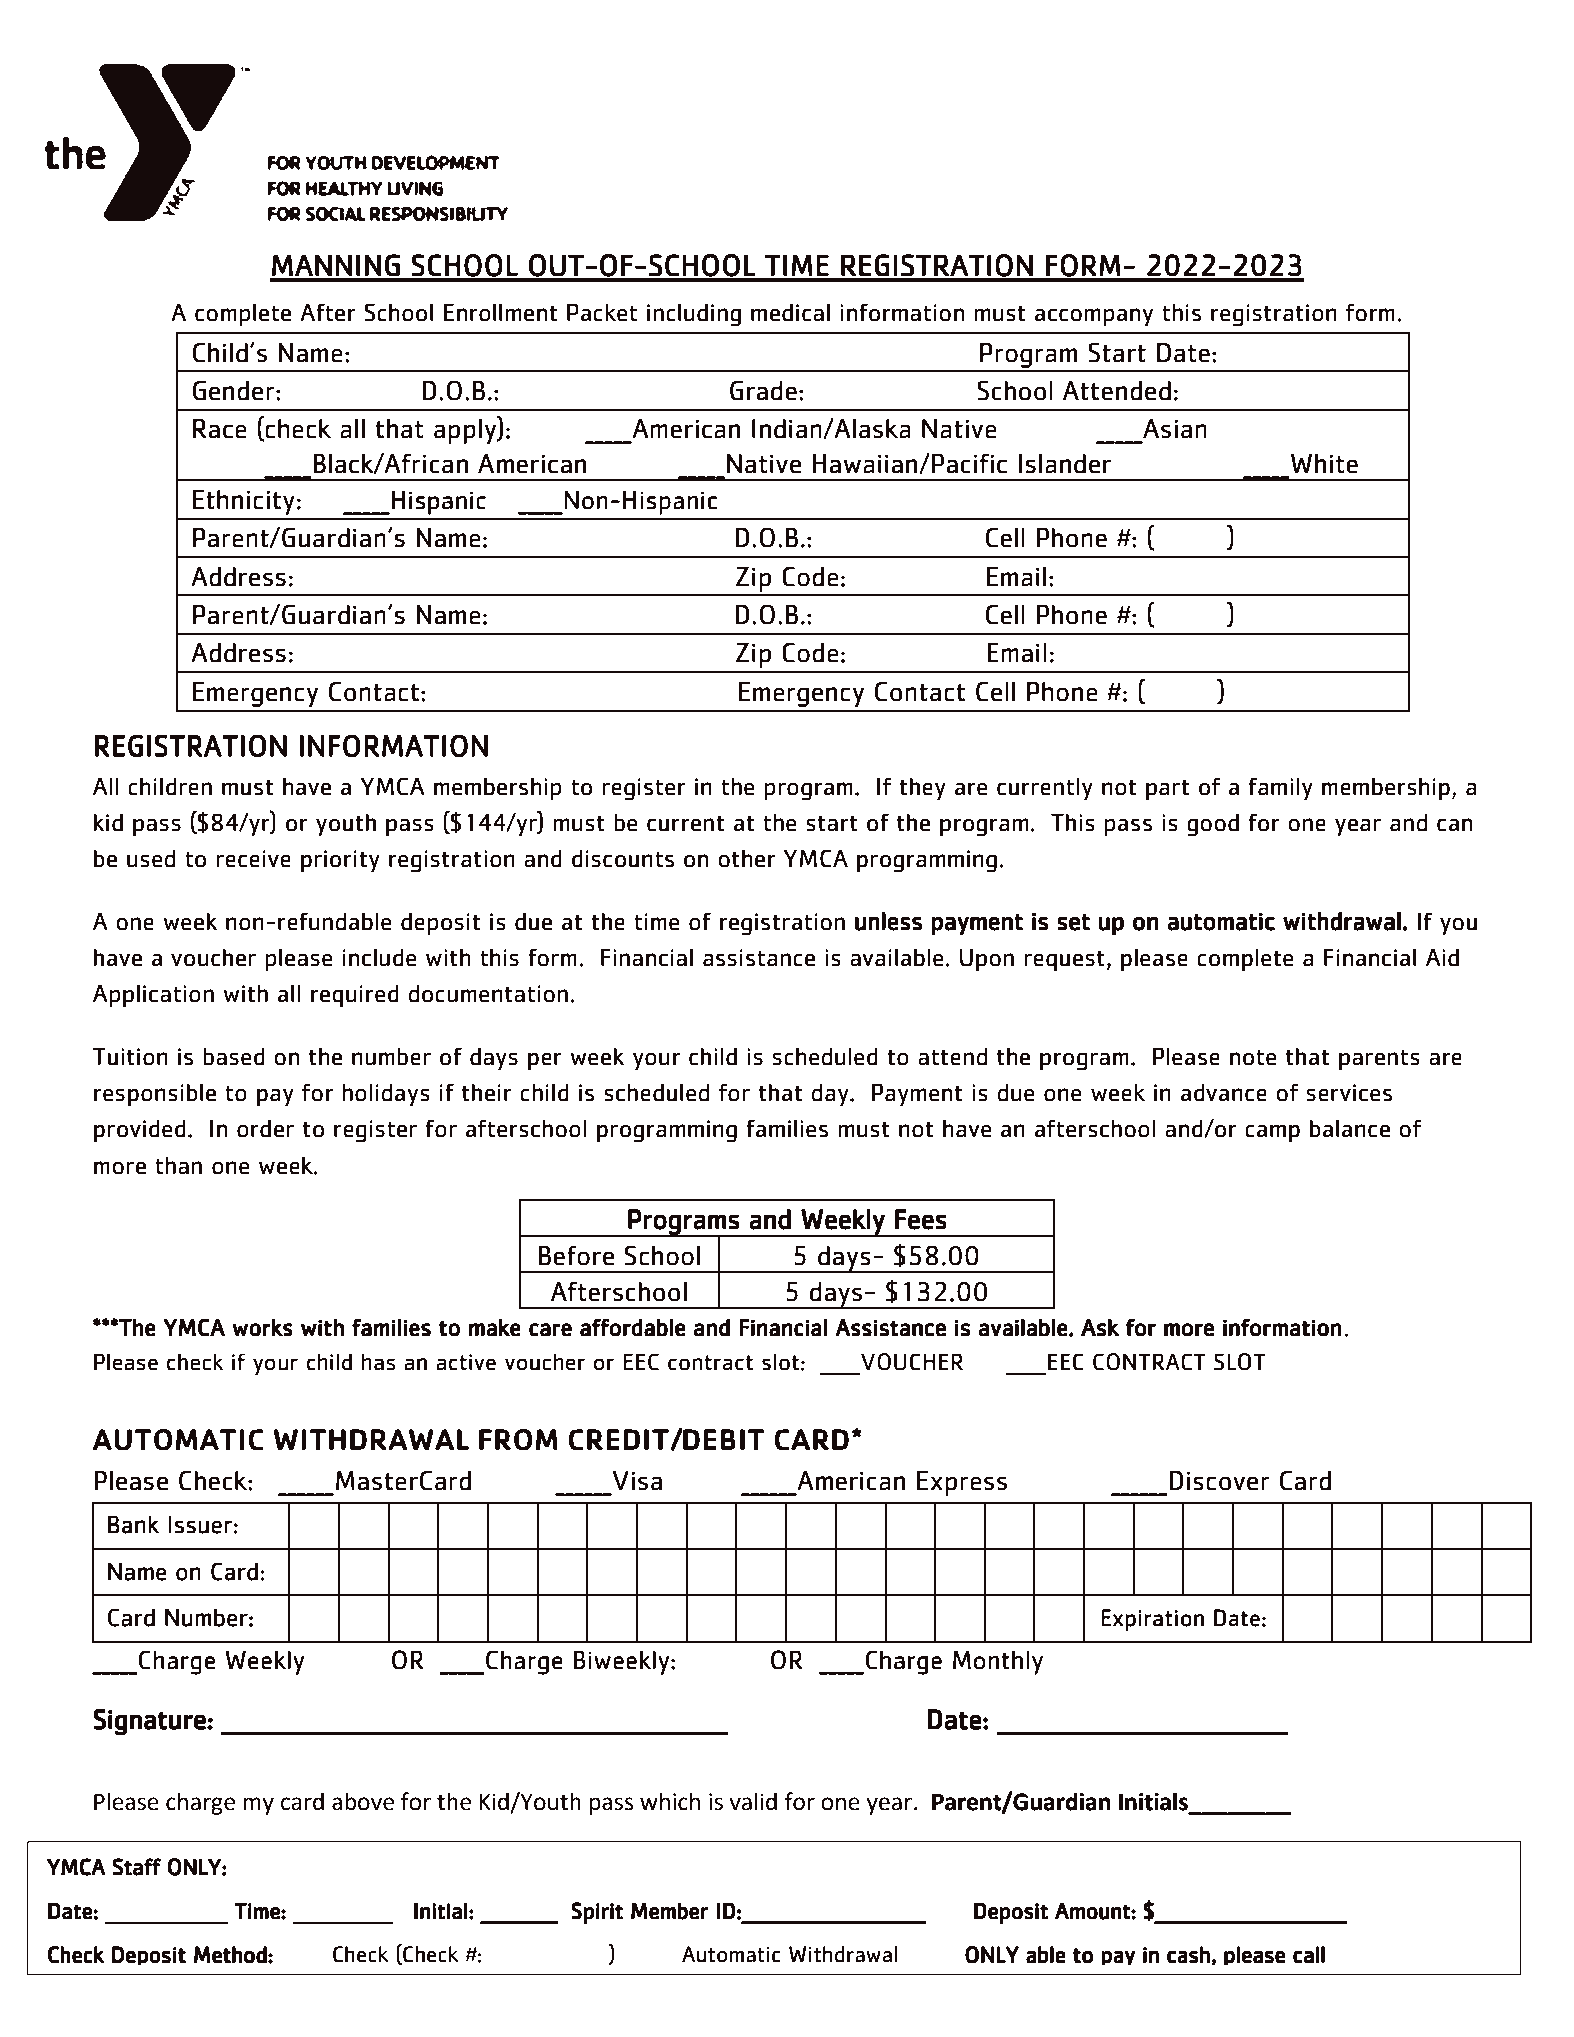  Describe the element at coordinates (231, 1955) in the screenshot. I see `Method` at that location.
